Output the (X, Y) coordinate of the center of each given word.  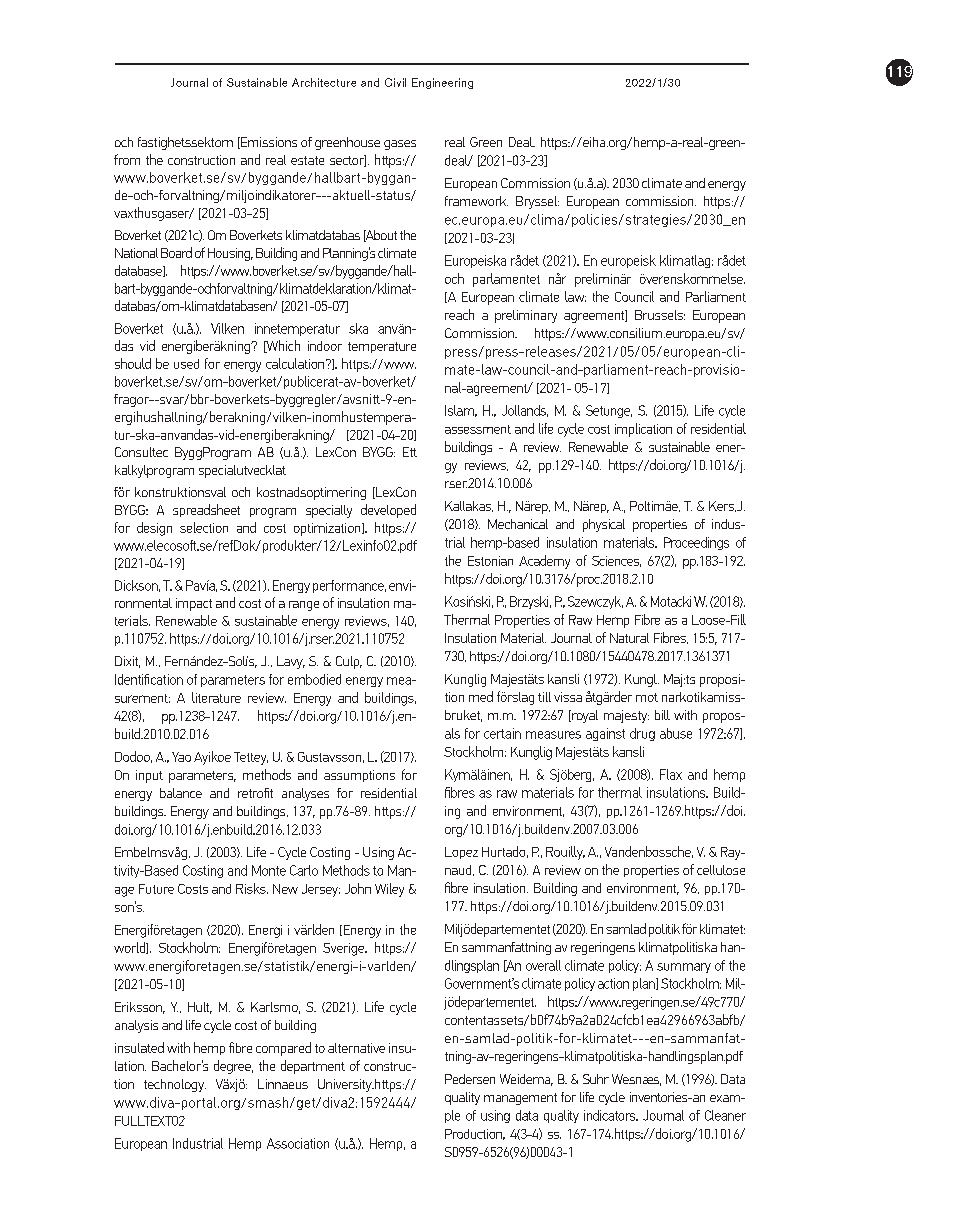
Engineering (442, 83)
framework (476, 201)
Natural (629, 638)
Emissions (268, 143)
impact (194, 604)
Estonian (490, 561)
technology (175, 1085)
